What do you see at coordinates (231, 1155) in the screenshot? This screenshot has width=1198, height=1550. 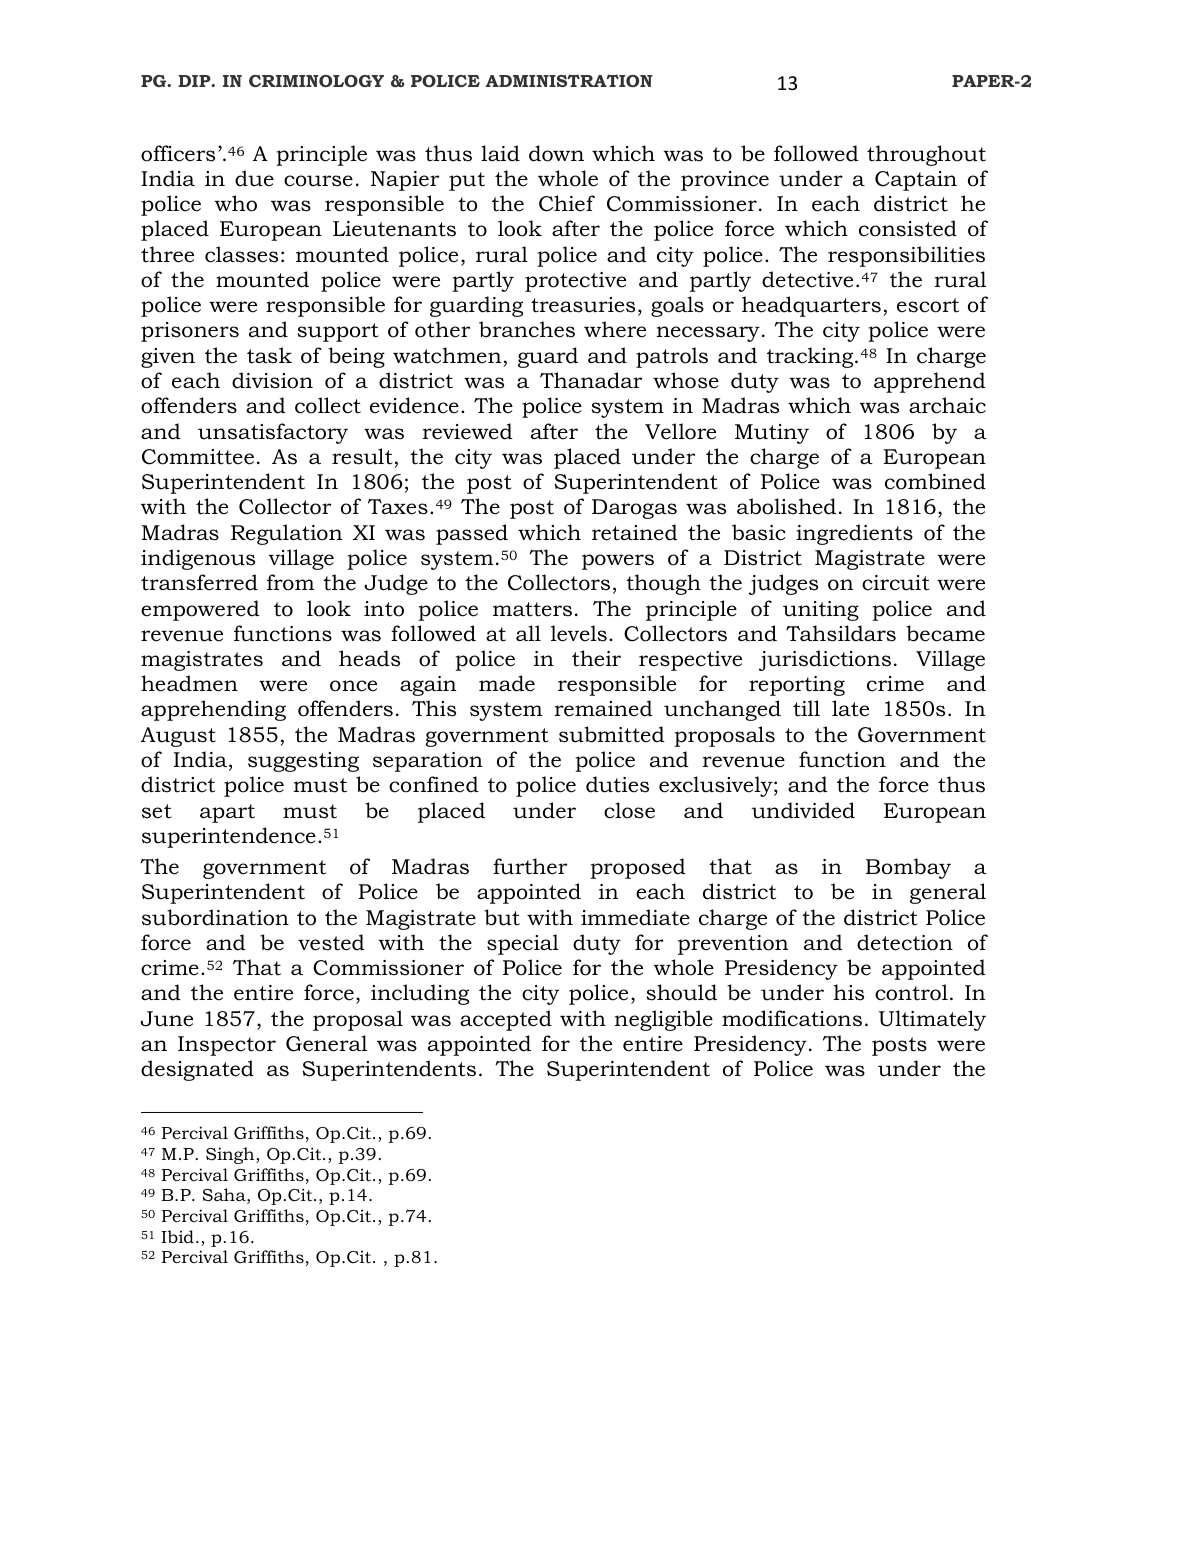 I see `Singh` at bounding box center [231, 1155].
